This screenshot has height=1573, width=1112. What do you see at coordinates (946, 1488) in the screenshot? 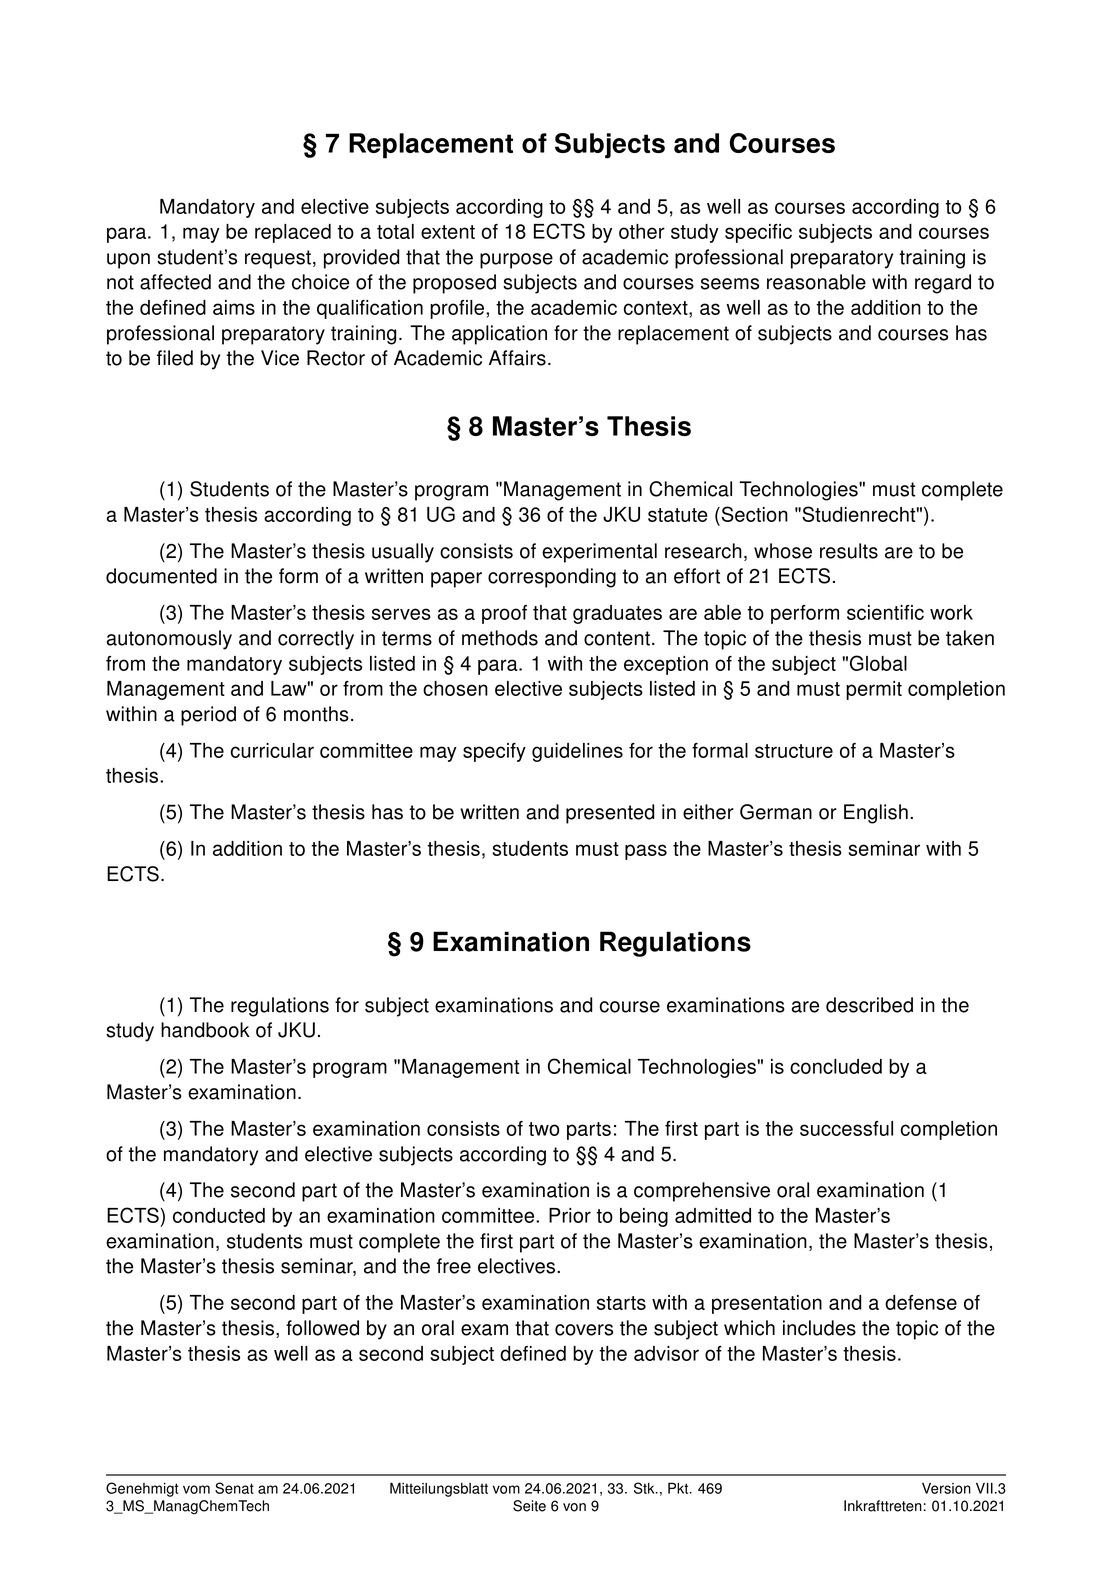
I see `Version` at bounding box center [946, 1488].
